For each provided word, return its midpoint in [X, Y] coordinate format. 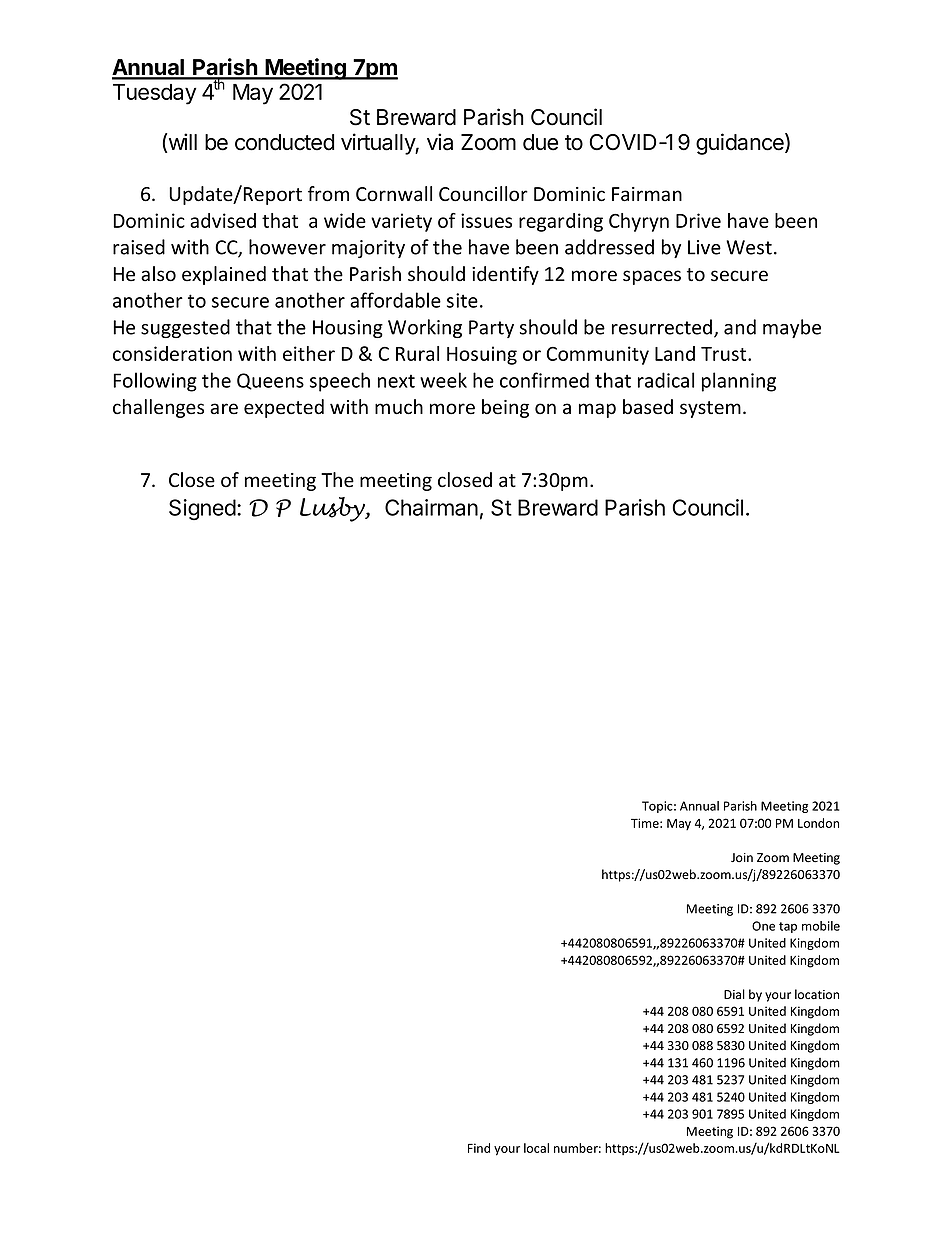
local [536, 1148]
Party [491, 329]
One [763, 926]
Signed [202, 509]
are [224, 409]
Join [742, 857]
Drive [698, 220]
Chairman [431, 507]
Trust [725, 354]
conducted [284, 142]
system [710, 409]
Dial [734, 994]
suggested [185, 328]
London [818, 823]
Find [479, 1148]
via [440, 142]
